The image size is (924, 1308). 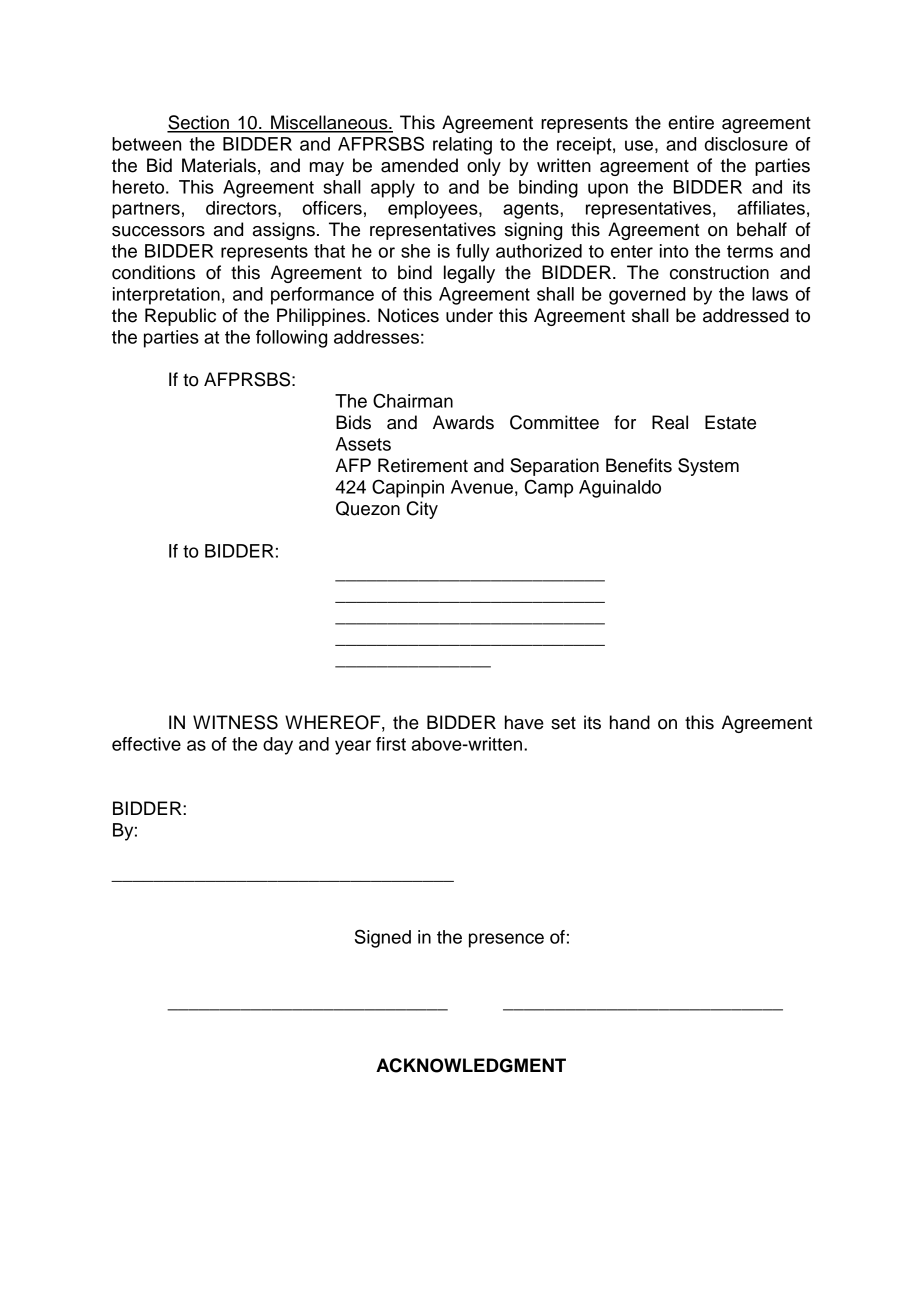 I want to click on first, so click(x=391, y=744).
